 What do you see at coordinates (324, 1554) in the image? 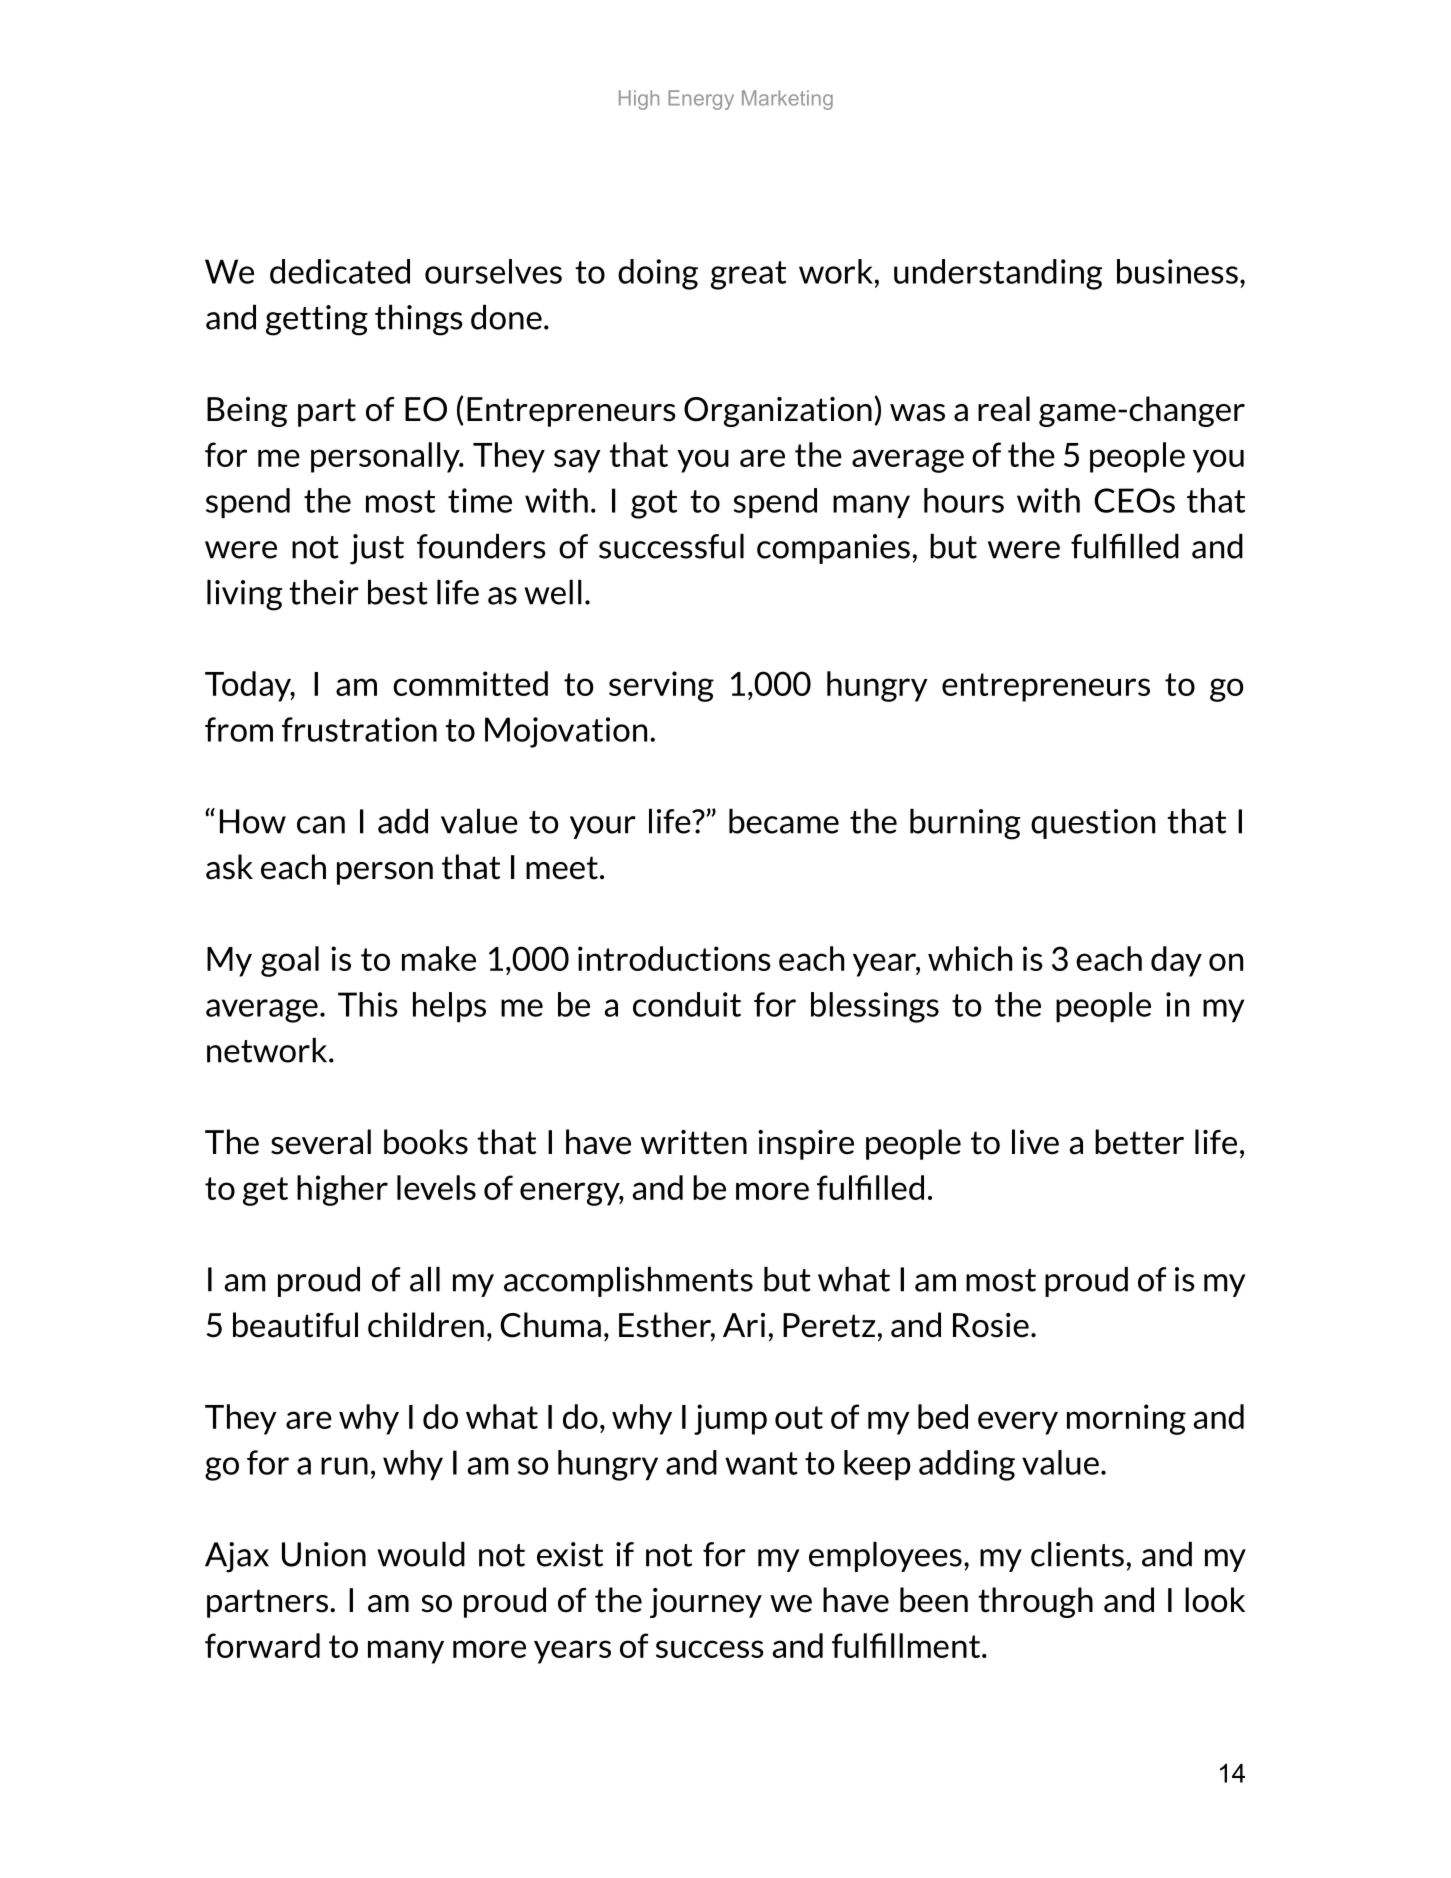
I see `Union` at bounding box center [324, 1554].
